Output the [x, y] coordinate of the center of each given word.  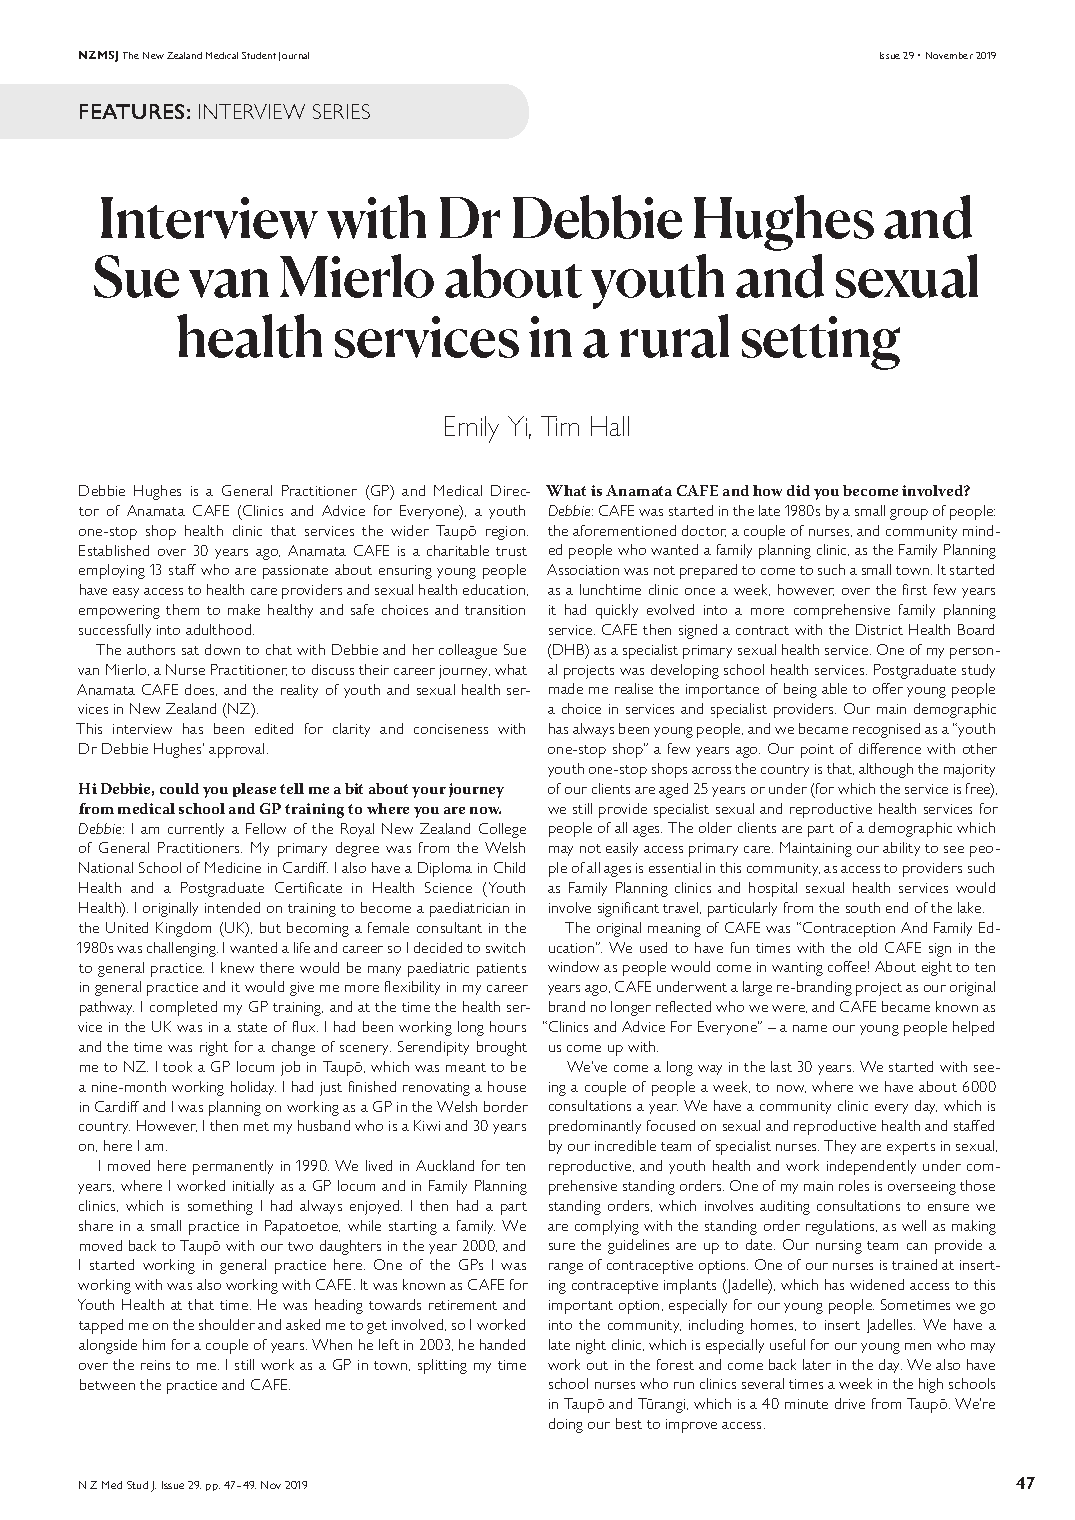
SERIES [341, 111]
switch [505, 947]
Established [114, 550]
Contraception [849, 929]
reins [155, 1365]
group [909, 514]
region [505, 533]
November [949, 55]
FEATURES [132, 111]
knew [237, 967]
